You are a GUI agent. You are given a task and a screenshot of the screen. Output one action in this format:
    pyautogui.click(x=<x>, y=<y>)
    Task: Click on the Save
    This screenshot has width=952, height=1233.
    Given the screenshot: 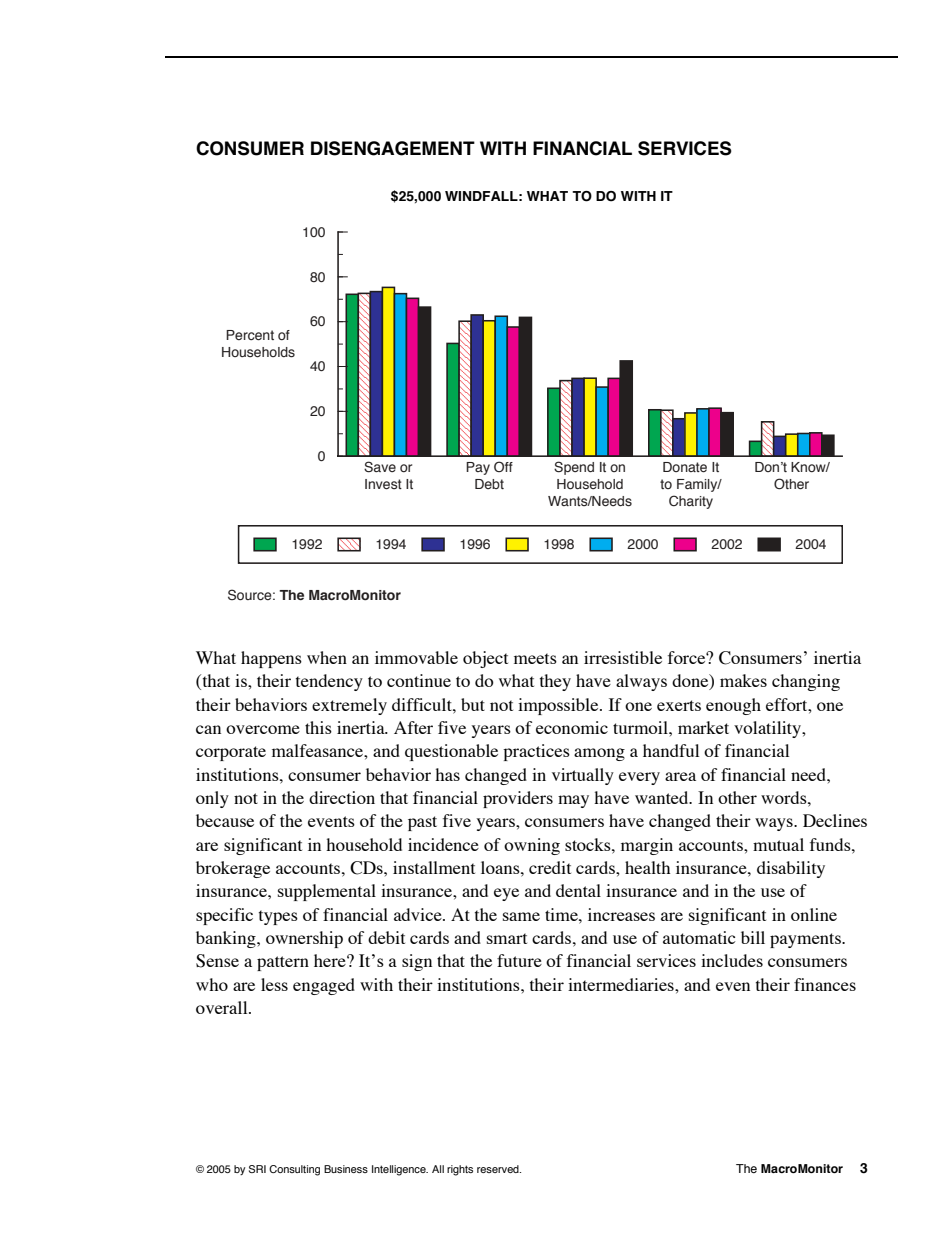 What is the action you would take?
    pyautogui.click(x=380, y=467)
